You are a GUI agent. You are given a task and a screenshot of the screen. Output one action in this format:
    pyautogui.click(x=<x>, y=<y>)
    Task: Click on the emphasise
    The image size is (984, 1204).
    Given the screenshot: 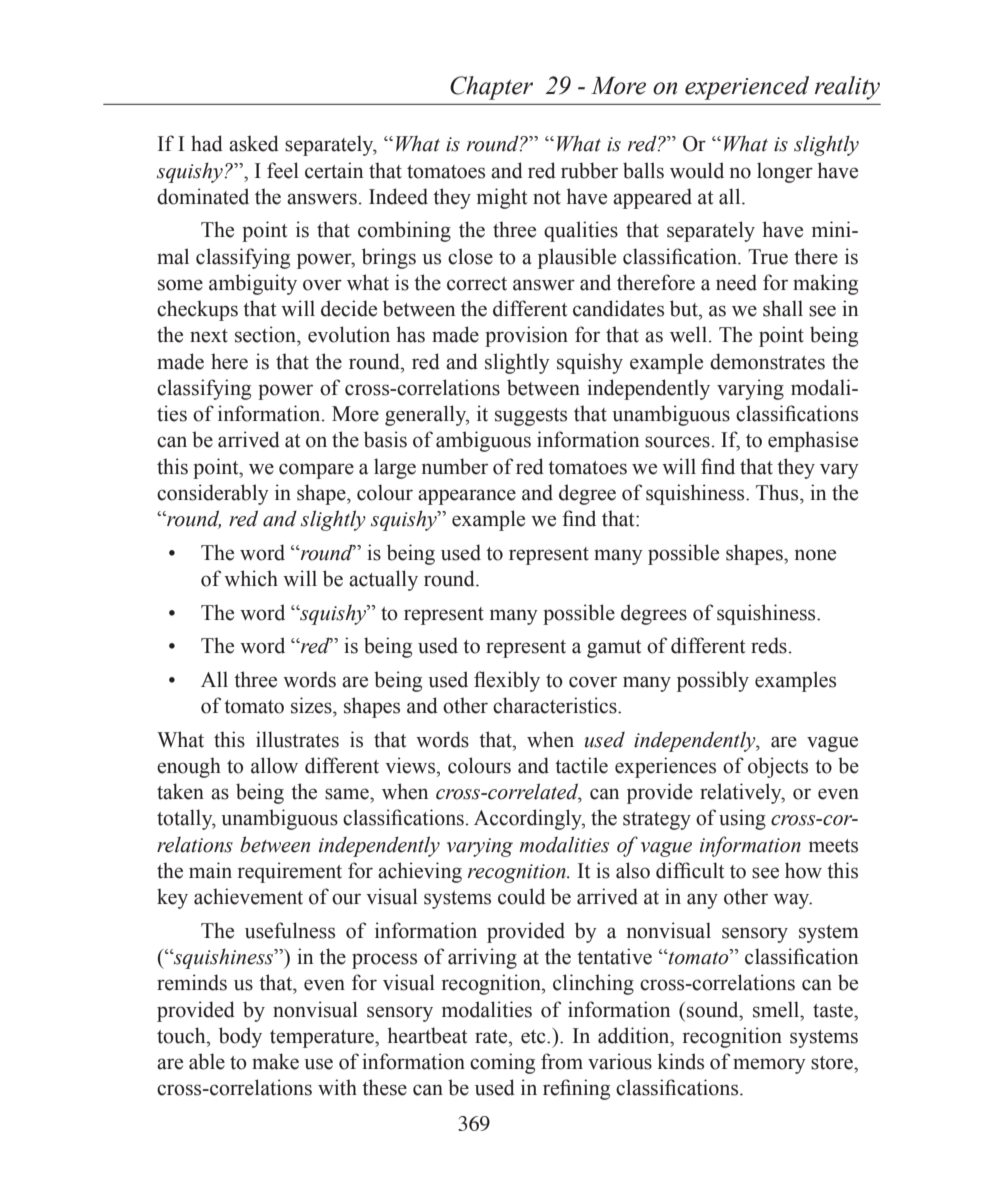 What is the action you would take?
    pyautogui.click(x=813, y=441)
